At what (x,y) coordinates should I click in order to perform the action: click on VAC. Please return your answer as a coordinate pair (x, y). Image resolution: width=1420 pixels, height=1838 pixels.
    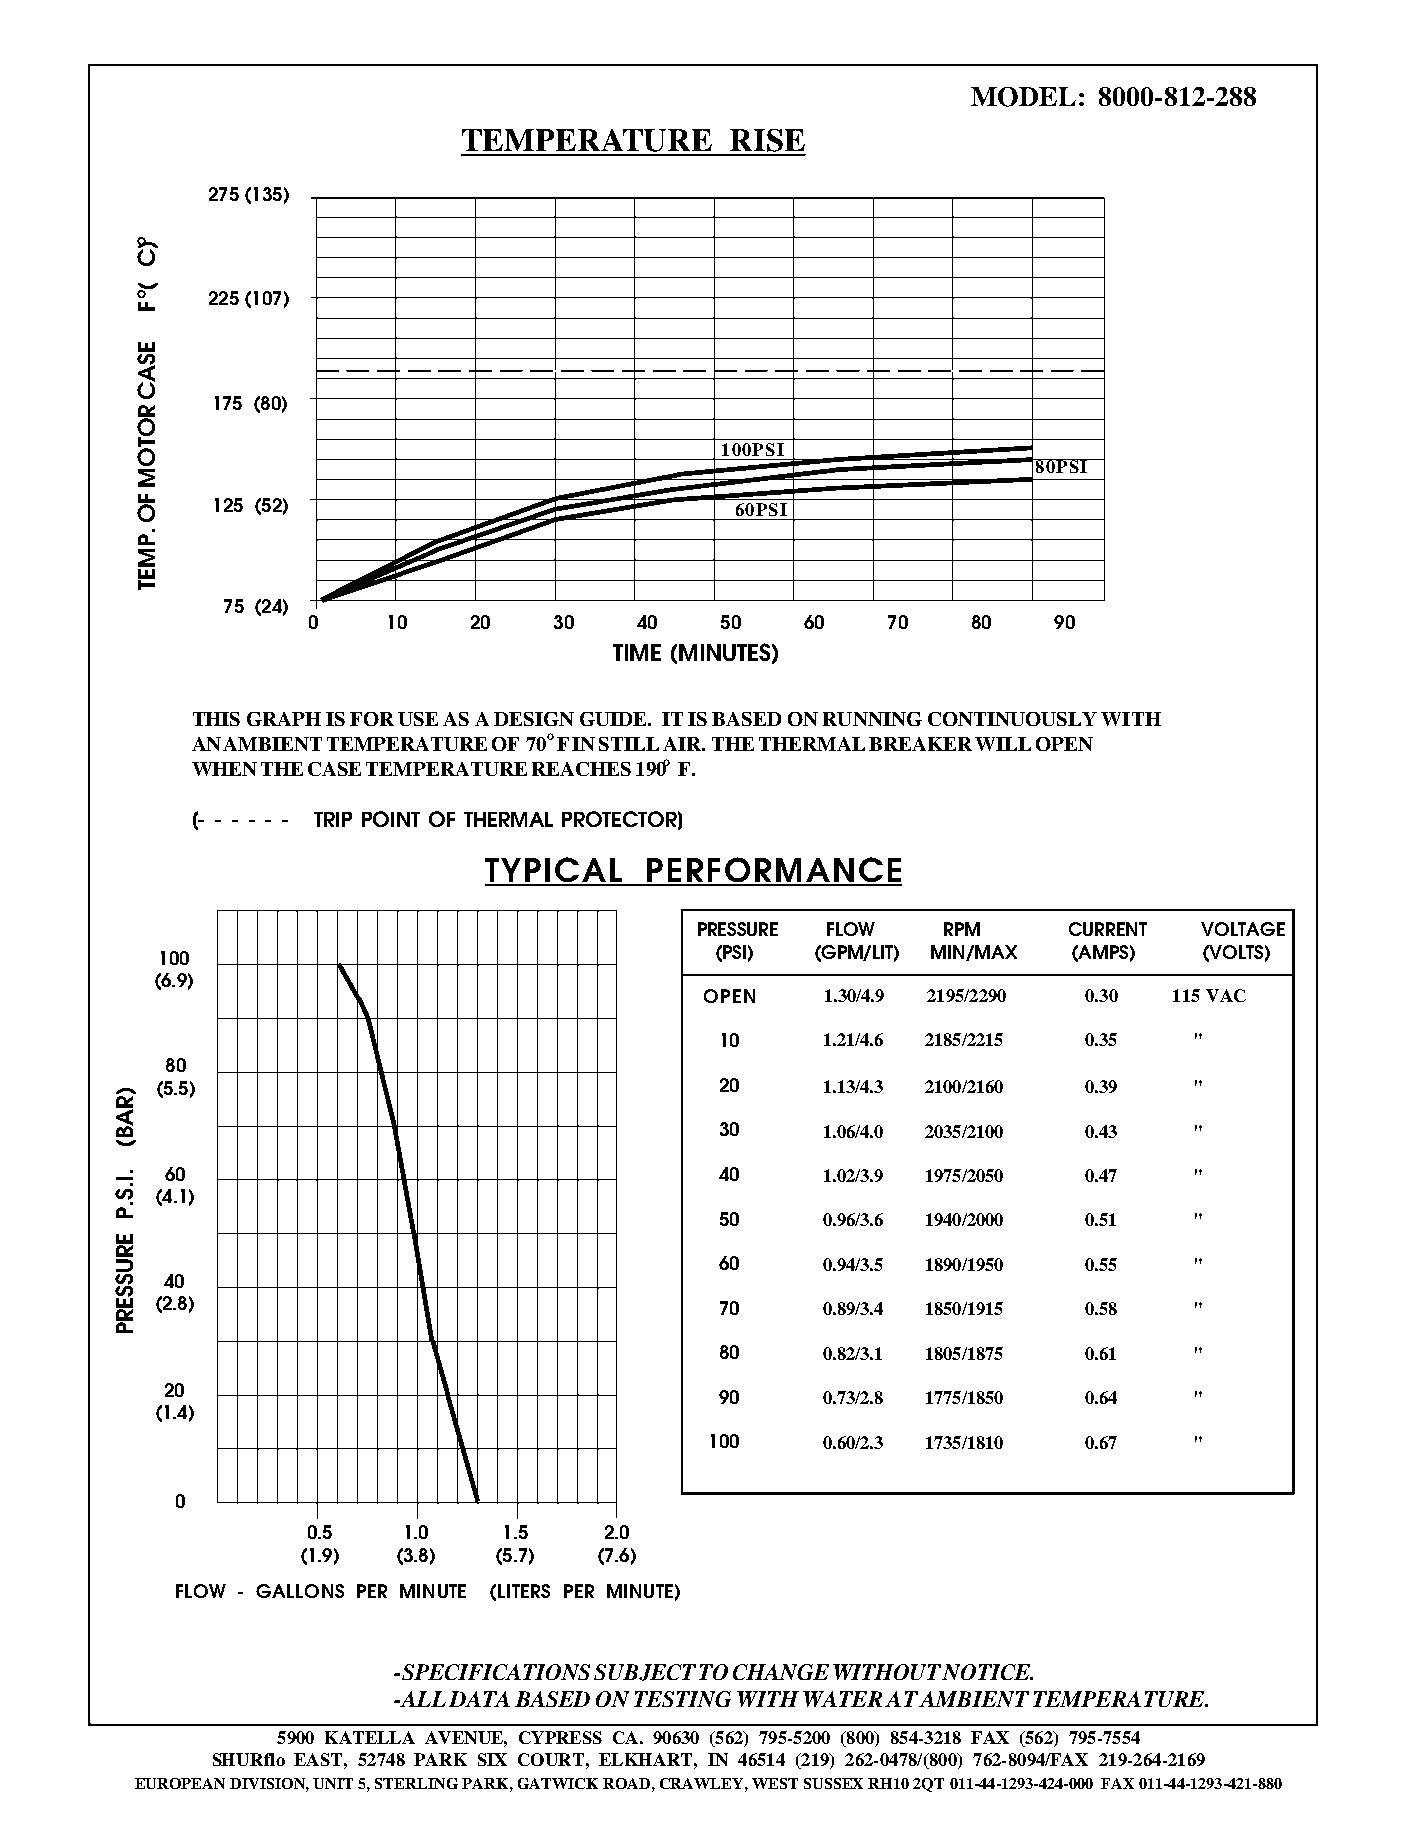
    Looking at the image, I should click on (1226, 995).
